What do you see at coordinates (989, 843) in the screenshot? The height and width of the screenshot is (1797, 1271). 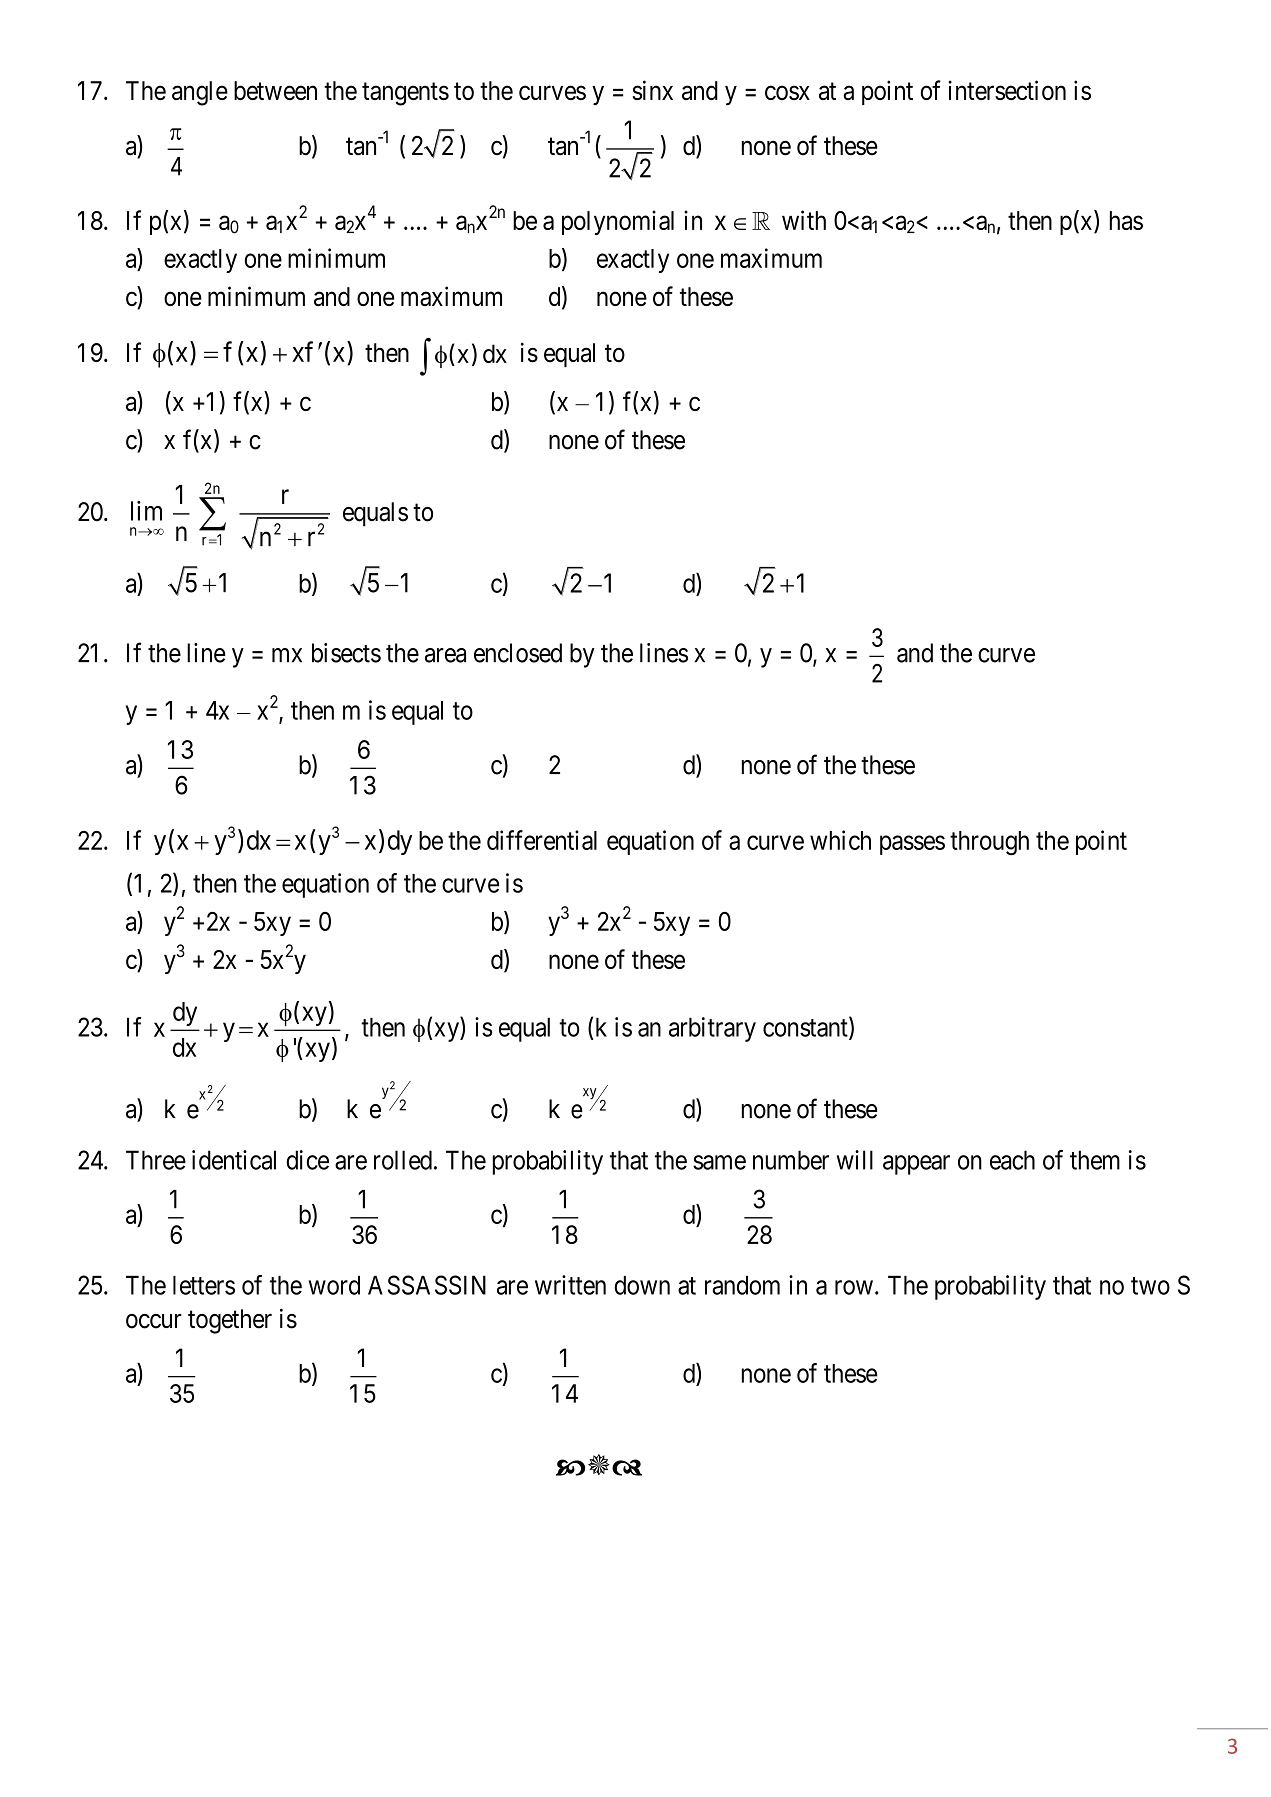 I see `through` at bounding box center [989, 843].
